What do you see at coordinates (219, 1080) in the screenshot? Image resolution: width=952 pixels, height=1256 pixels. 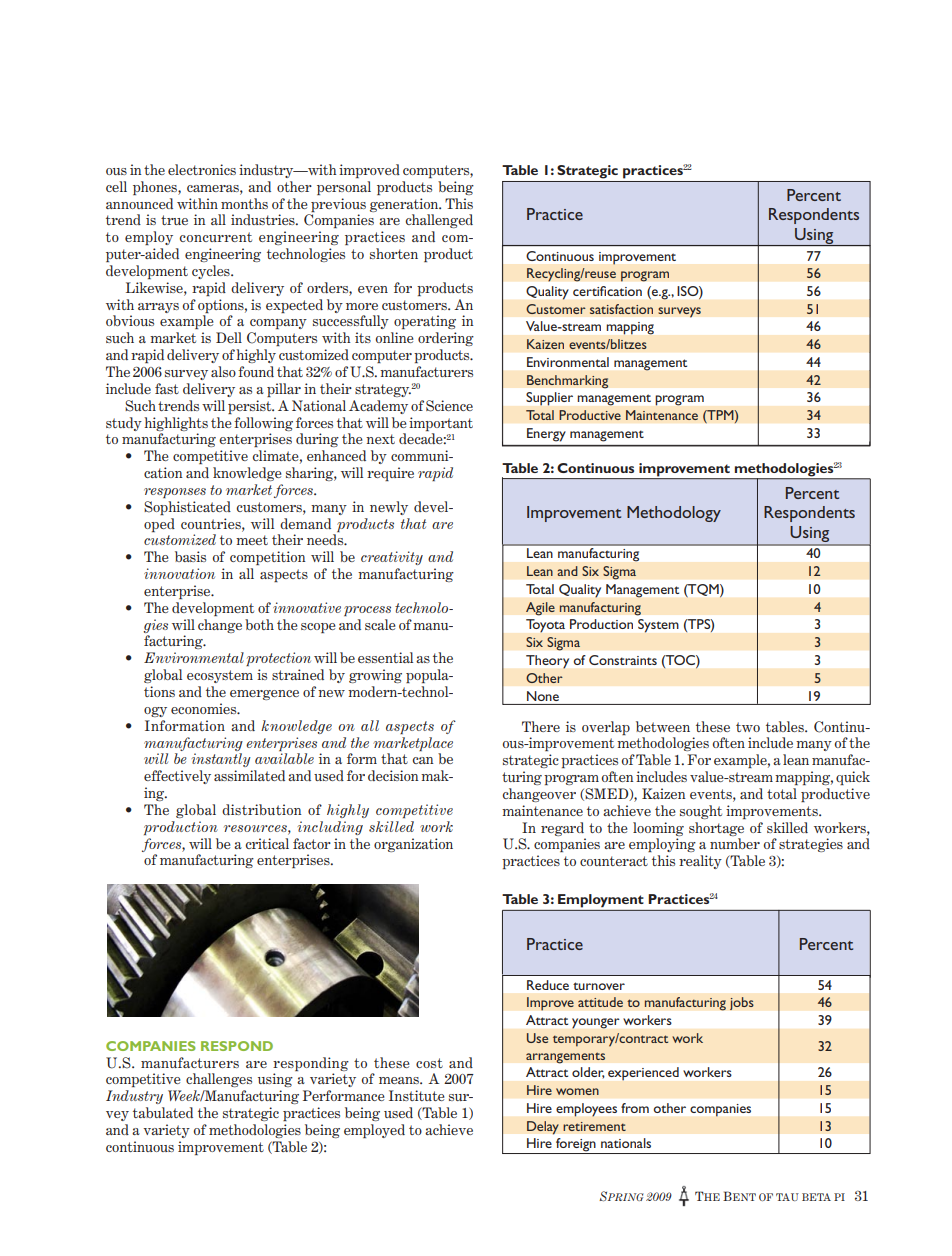 I see `challenges` at bounding box center [219, 1080].
